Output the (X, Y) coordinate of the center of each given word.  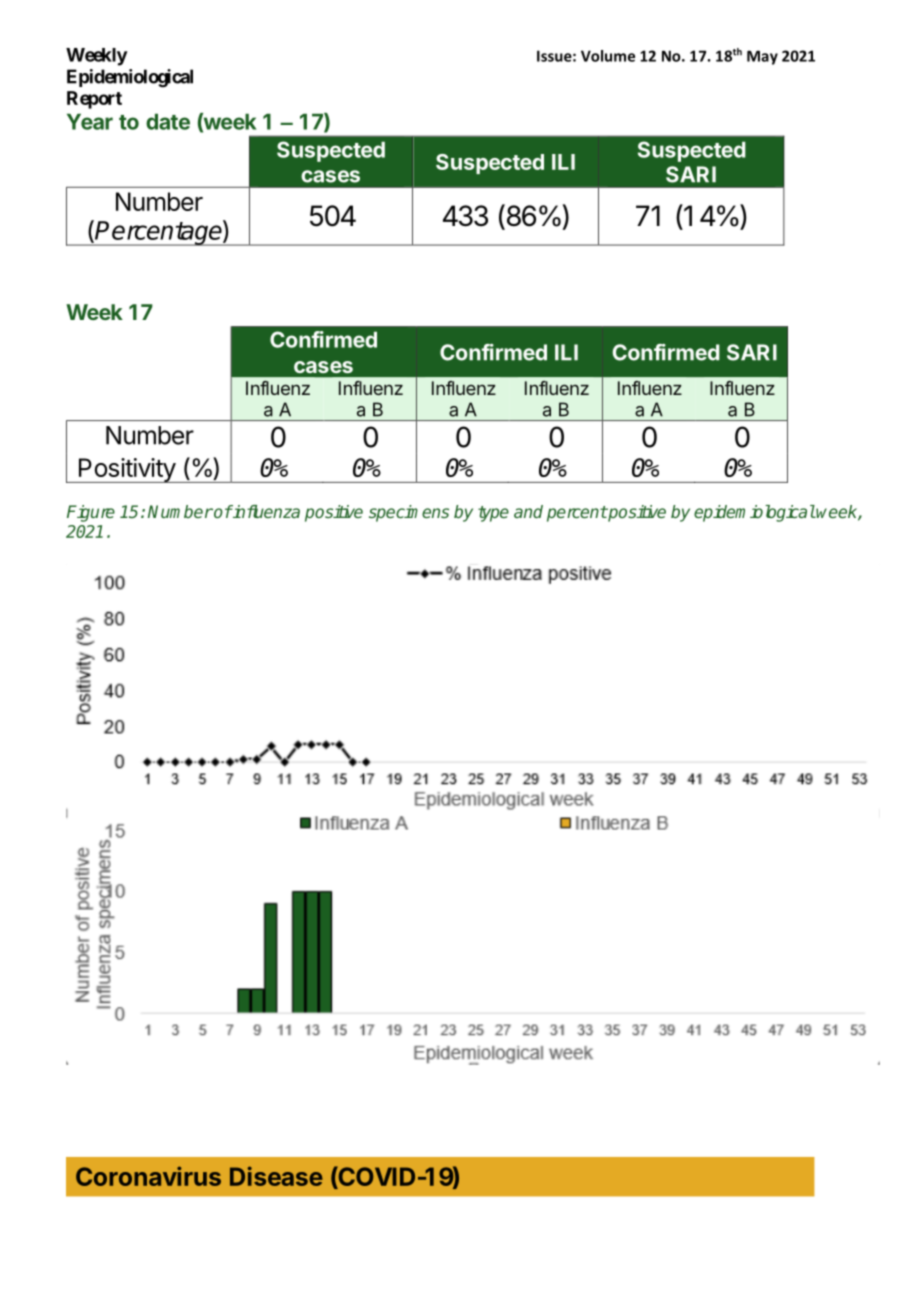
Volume (608, 56)
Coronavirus (148, 1176)
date (168, 122)
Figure (91, 513)
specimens (409, 513)
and (528, 511)
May (762, 57)
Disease (276, 1176)
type (493, 514)
